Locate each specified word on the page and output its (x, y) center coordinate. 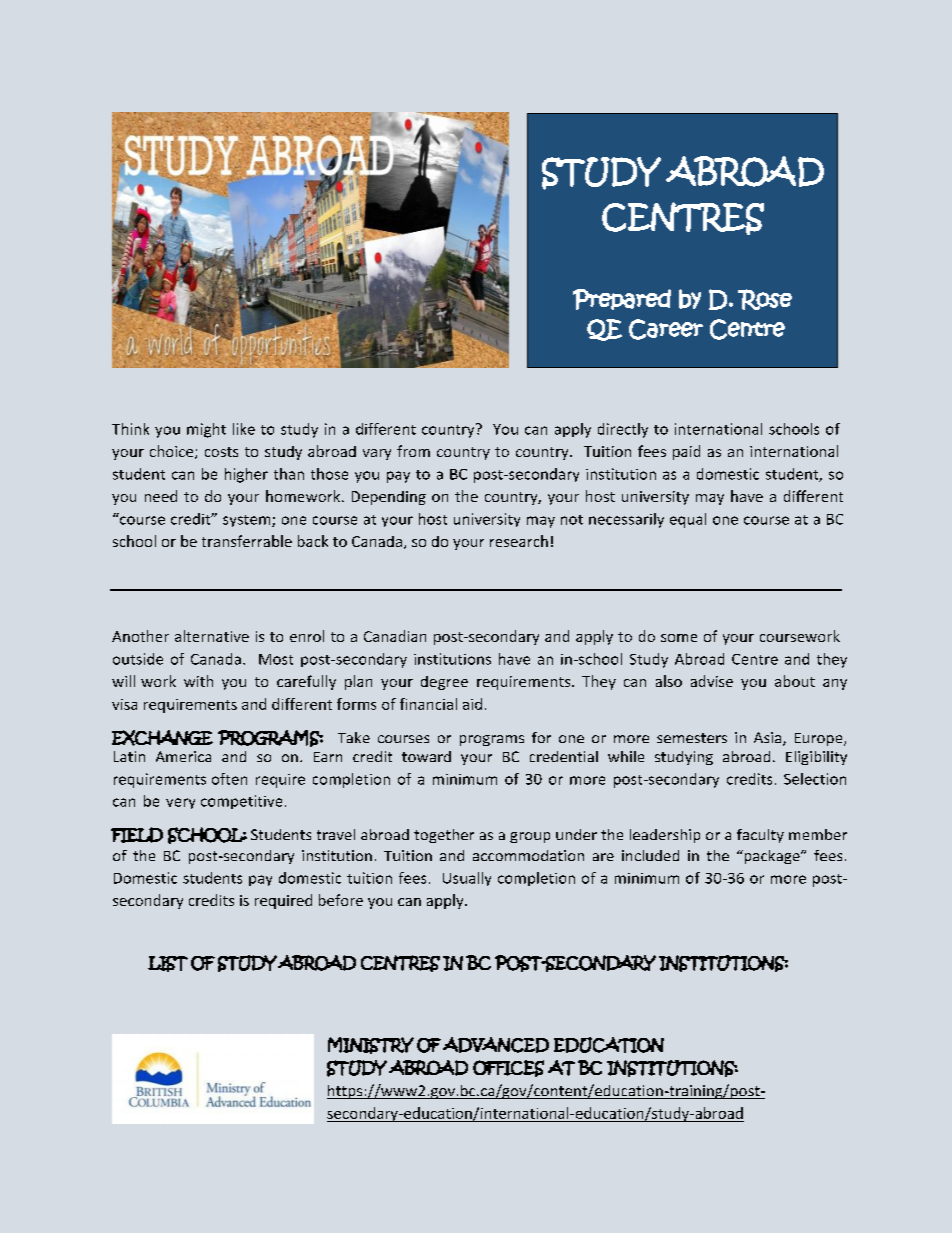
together (444, 836)
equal (688, 520)
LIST (168, 964)
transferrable (247, 541)
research (519, 541)
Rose (765, 299)
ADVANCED (496, 1045)
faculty (760, 836)
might (206, 430)
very (180, 803)
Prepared (622, 299)
